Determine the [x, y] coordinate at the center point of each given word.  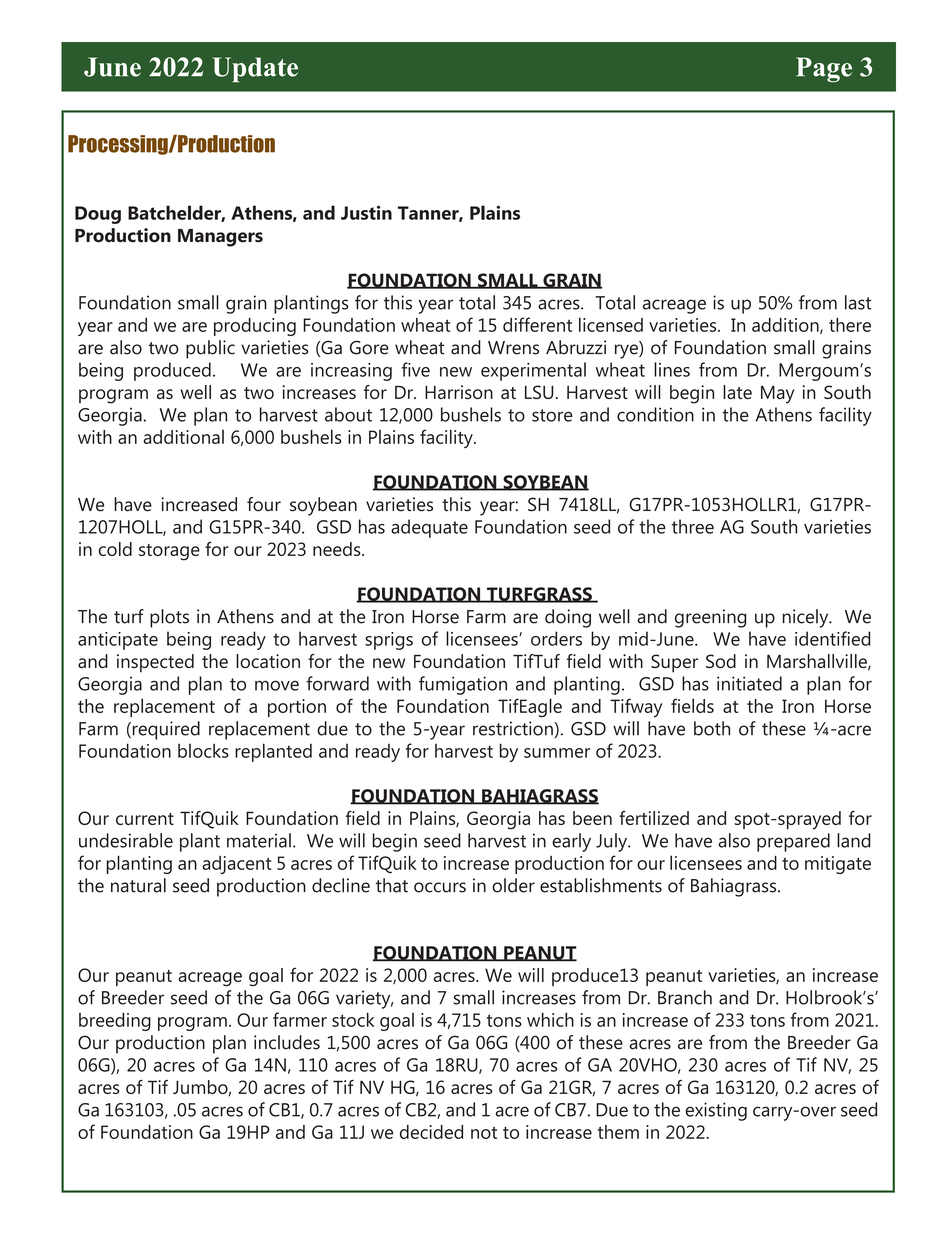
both [712, 728]
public [210, 349]
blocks [203, 750]
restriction [514, 729]
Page [824, 70]
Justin [366, 212]
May [777, 395]
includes [287, 1042]
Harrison [459, 392]
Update [255, 70]
